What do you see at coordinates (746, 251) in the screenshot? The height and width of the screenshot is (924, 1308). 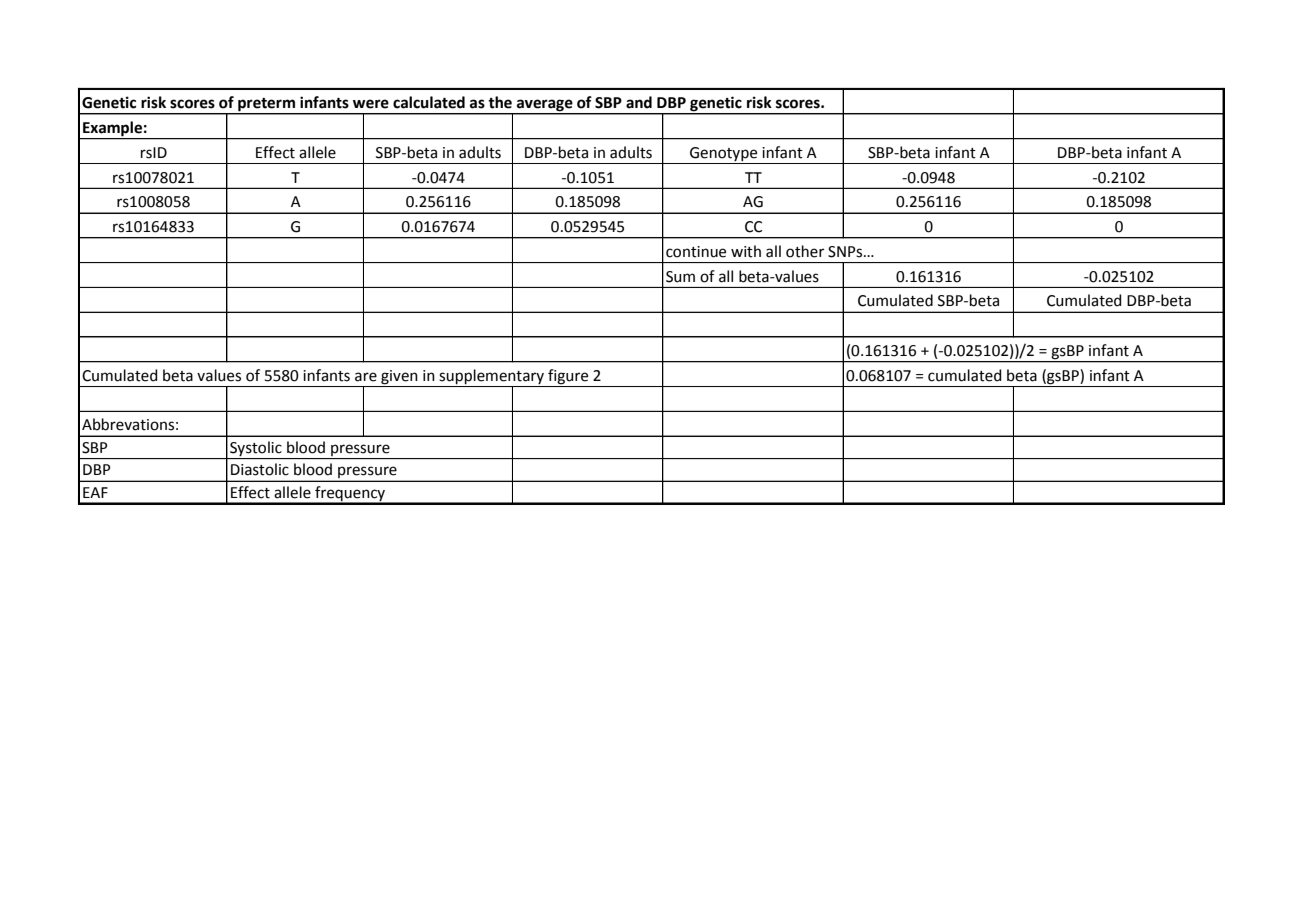 I see `with` at bounding box center [746, 251].
